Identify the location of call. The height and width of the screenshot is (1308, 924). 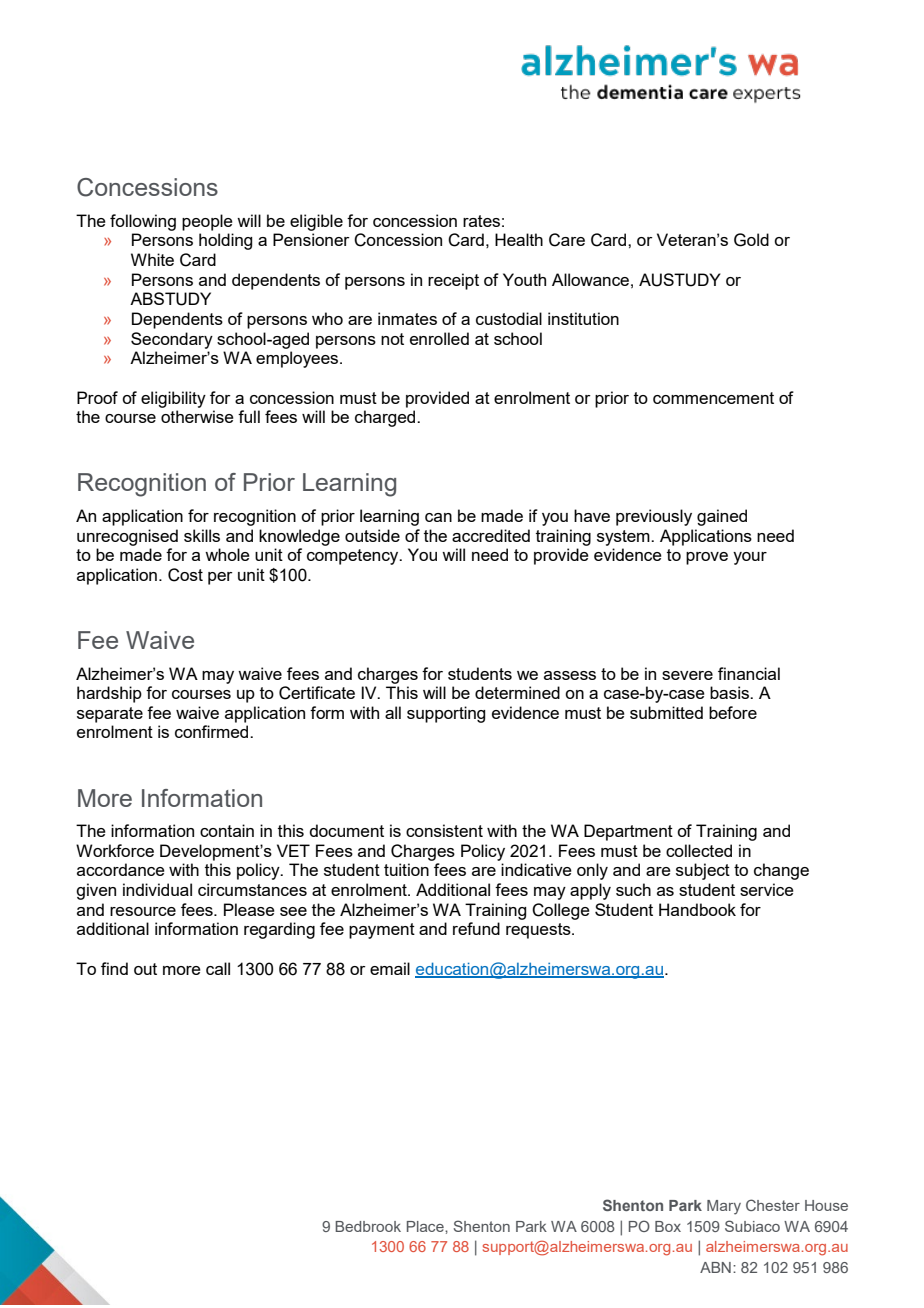
(218, 968).
